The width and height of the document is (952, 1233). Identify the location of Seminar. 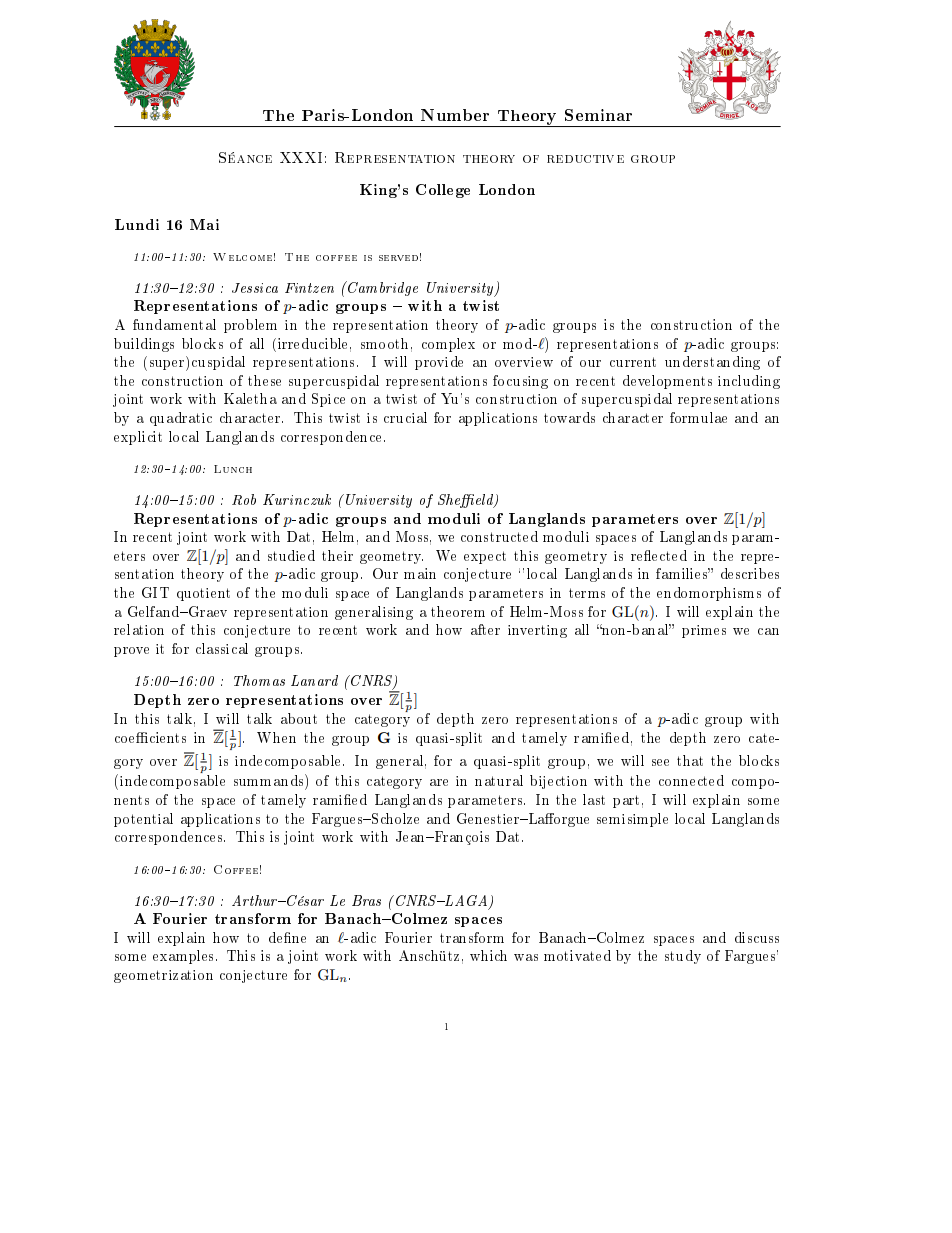
(598, 115).
